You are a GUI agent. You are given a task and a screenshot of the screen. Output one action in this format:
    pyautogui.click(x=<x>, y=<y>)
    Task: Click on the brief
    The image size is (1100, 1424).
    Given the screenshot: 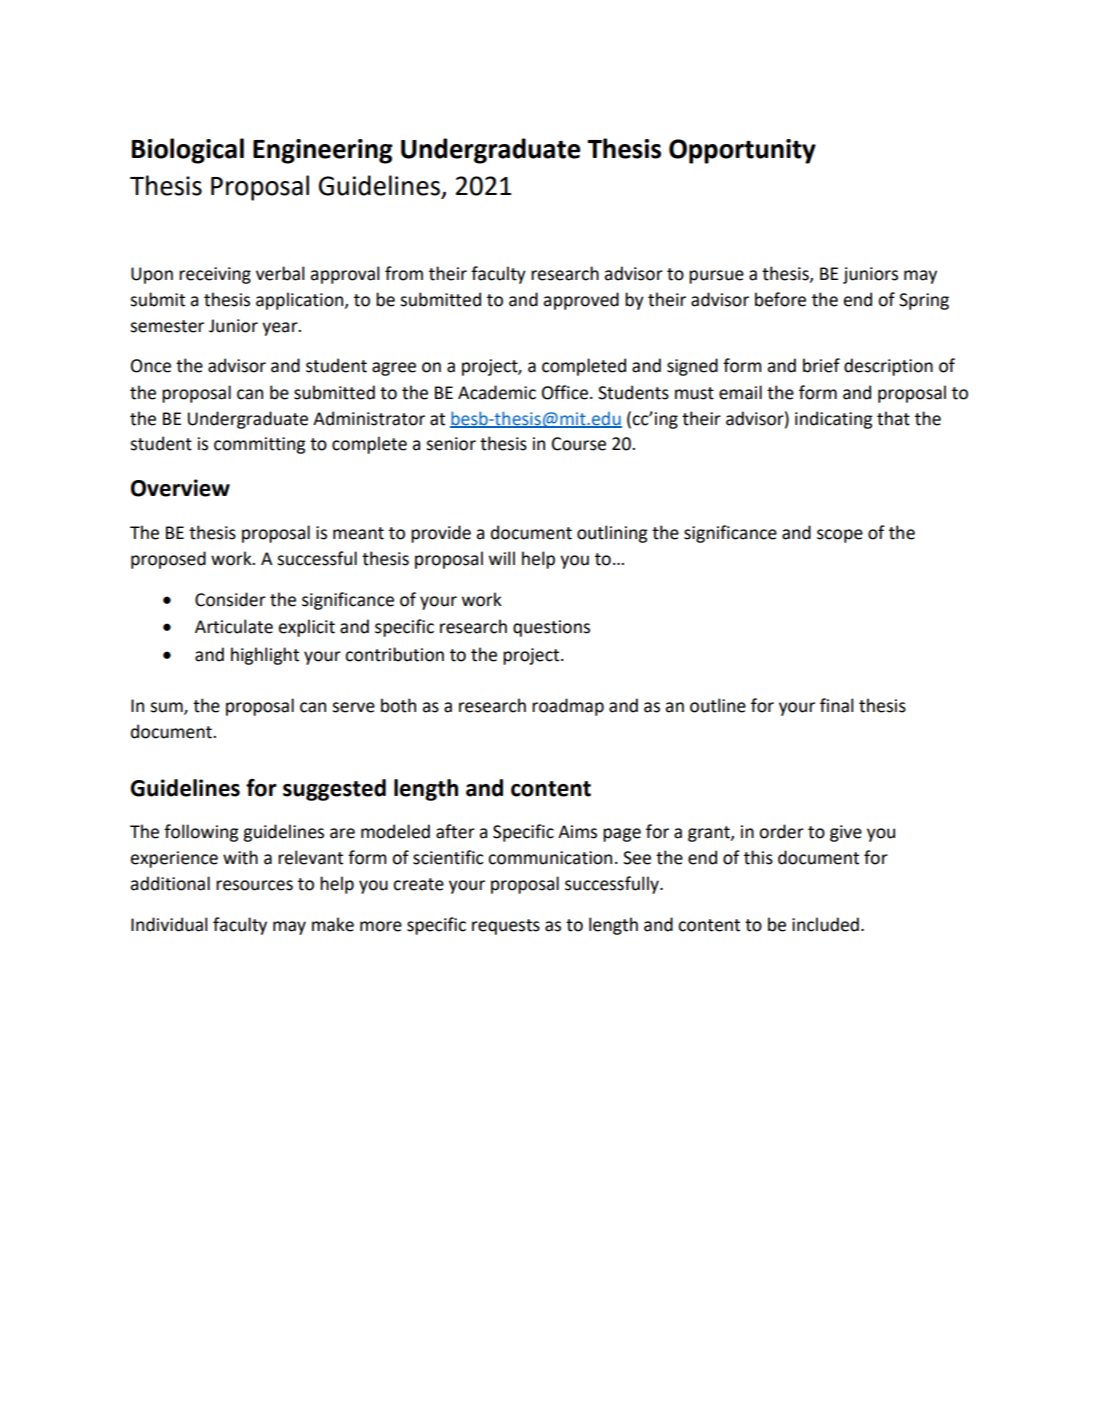 What is the action you would take?
    pyautogui.click(x=821, y=365)
